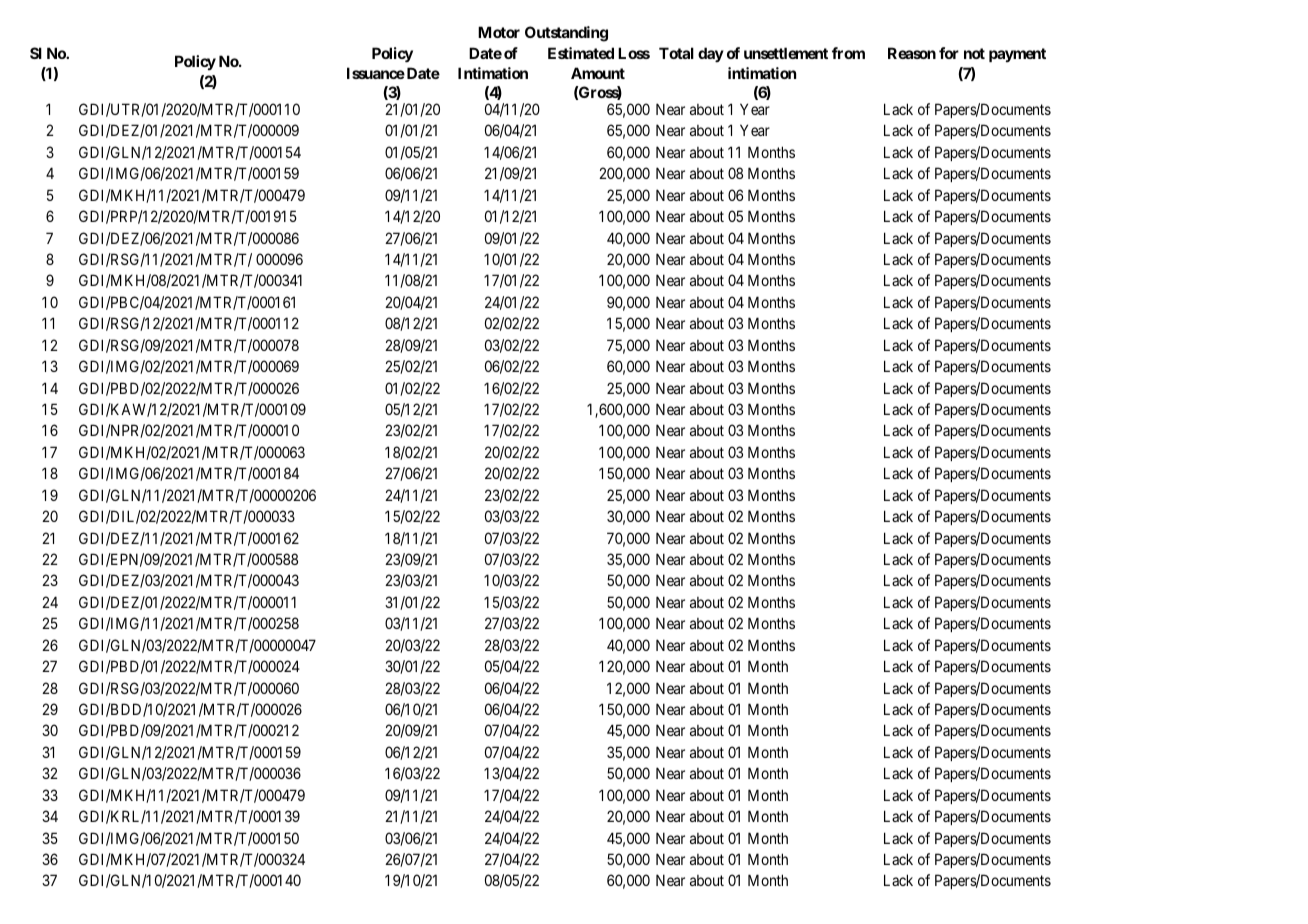  Describe the element at coordinates (499, 32) in the screenshot. I see `Motor` at that location.
